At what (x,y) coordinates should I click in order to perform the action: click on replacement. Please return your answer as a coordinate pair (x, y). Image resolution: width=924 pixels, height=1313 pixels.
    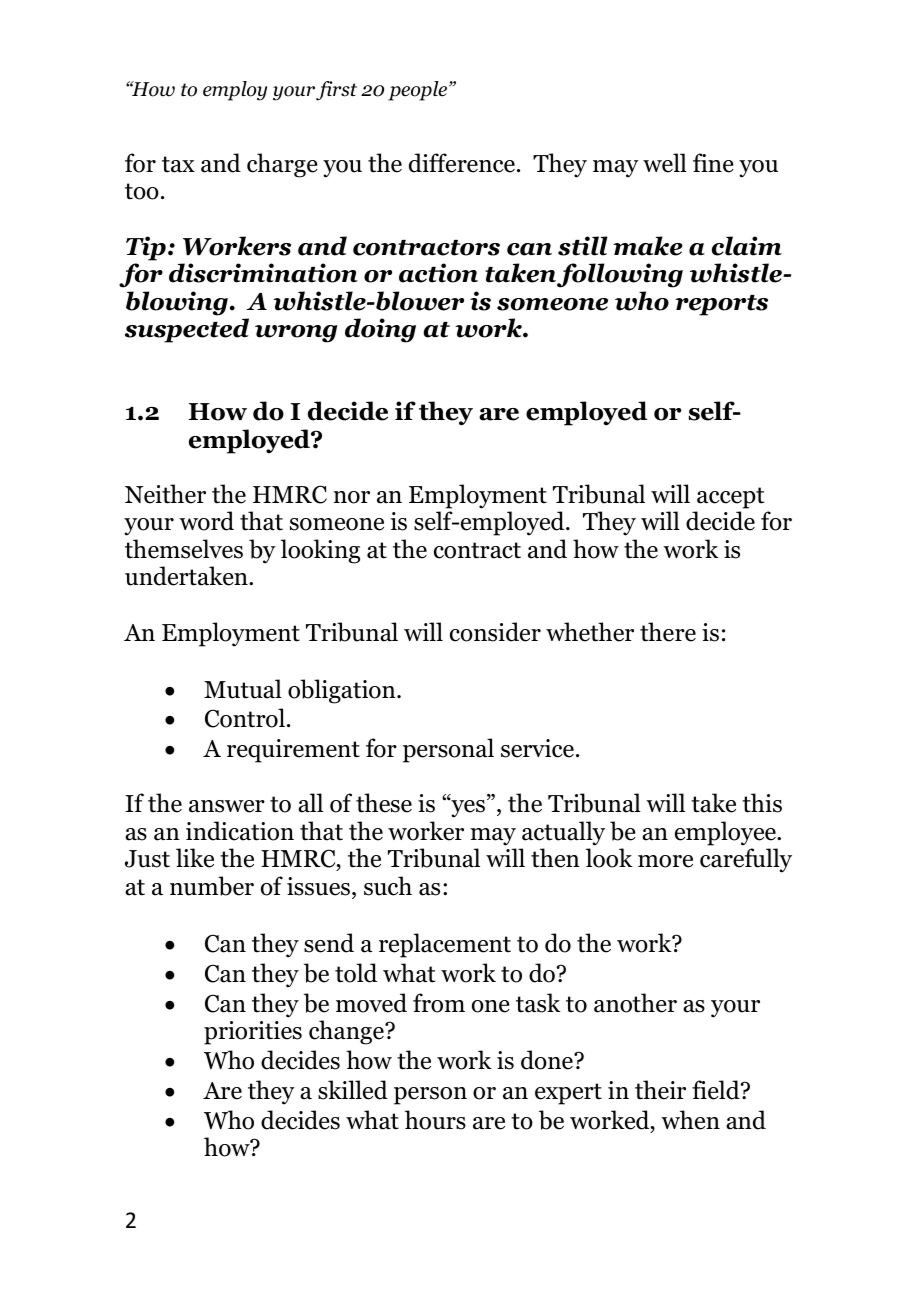
    Looking at the image, I should click on (445, 945).
